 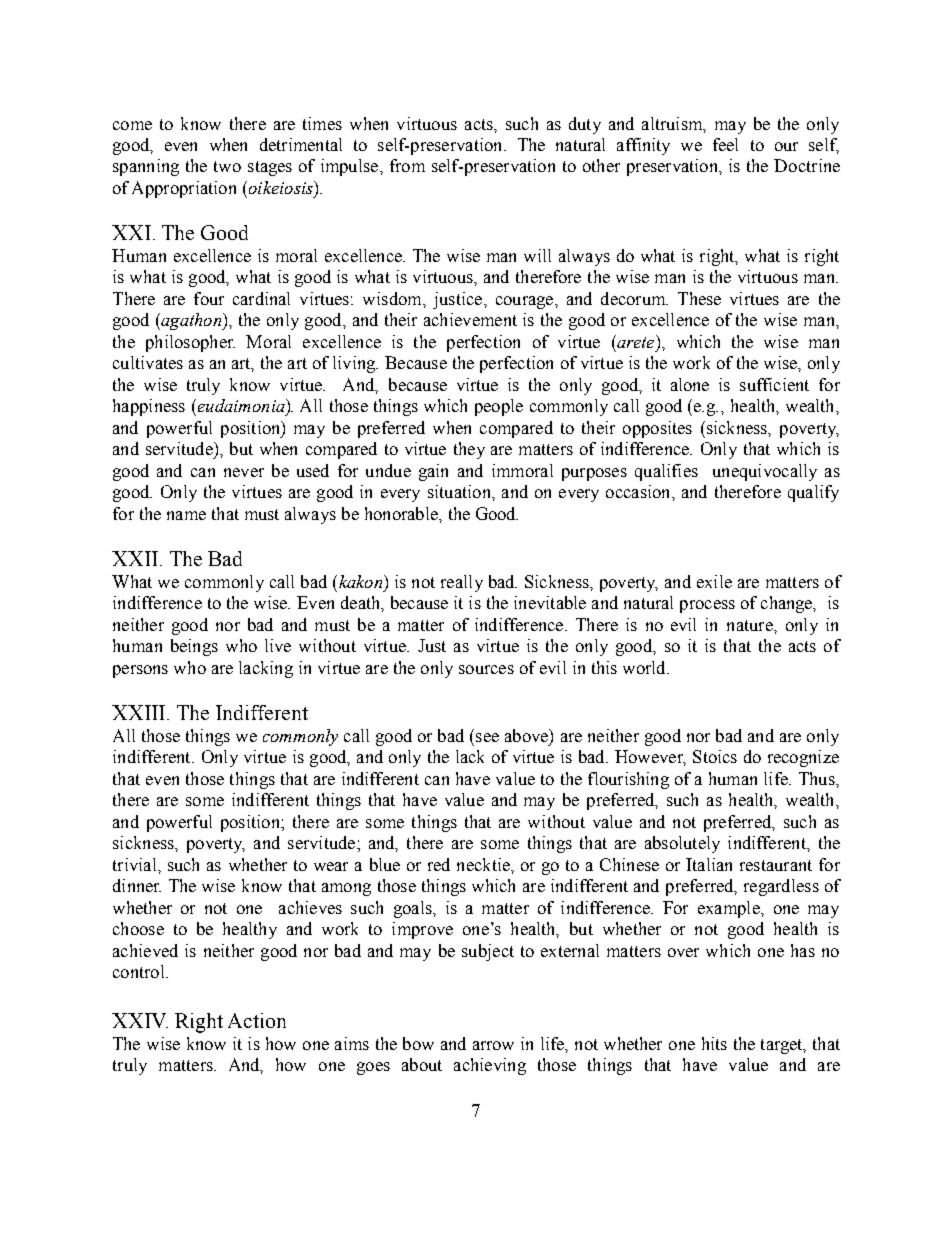 What do you see at coordinates (725, 144) in the screenshot?
I see `feel` at bounding box center [725, 144].
